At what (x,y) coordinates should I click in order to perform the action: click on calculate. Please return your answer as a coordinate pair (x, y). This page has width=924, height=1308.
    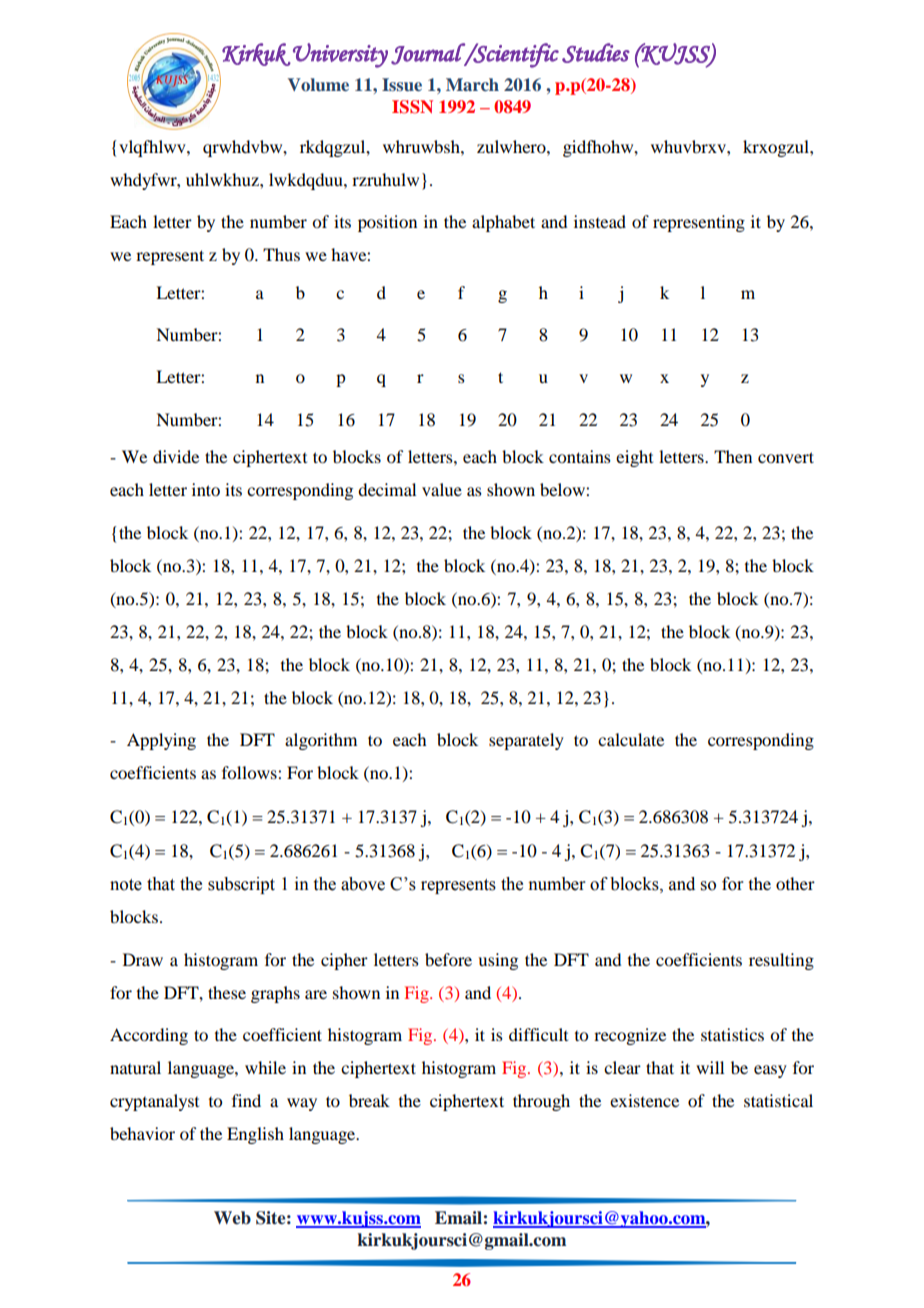
    Looking at the image, I should click on (631, 739).
